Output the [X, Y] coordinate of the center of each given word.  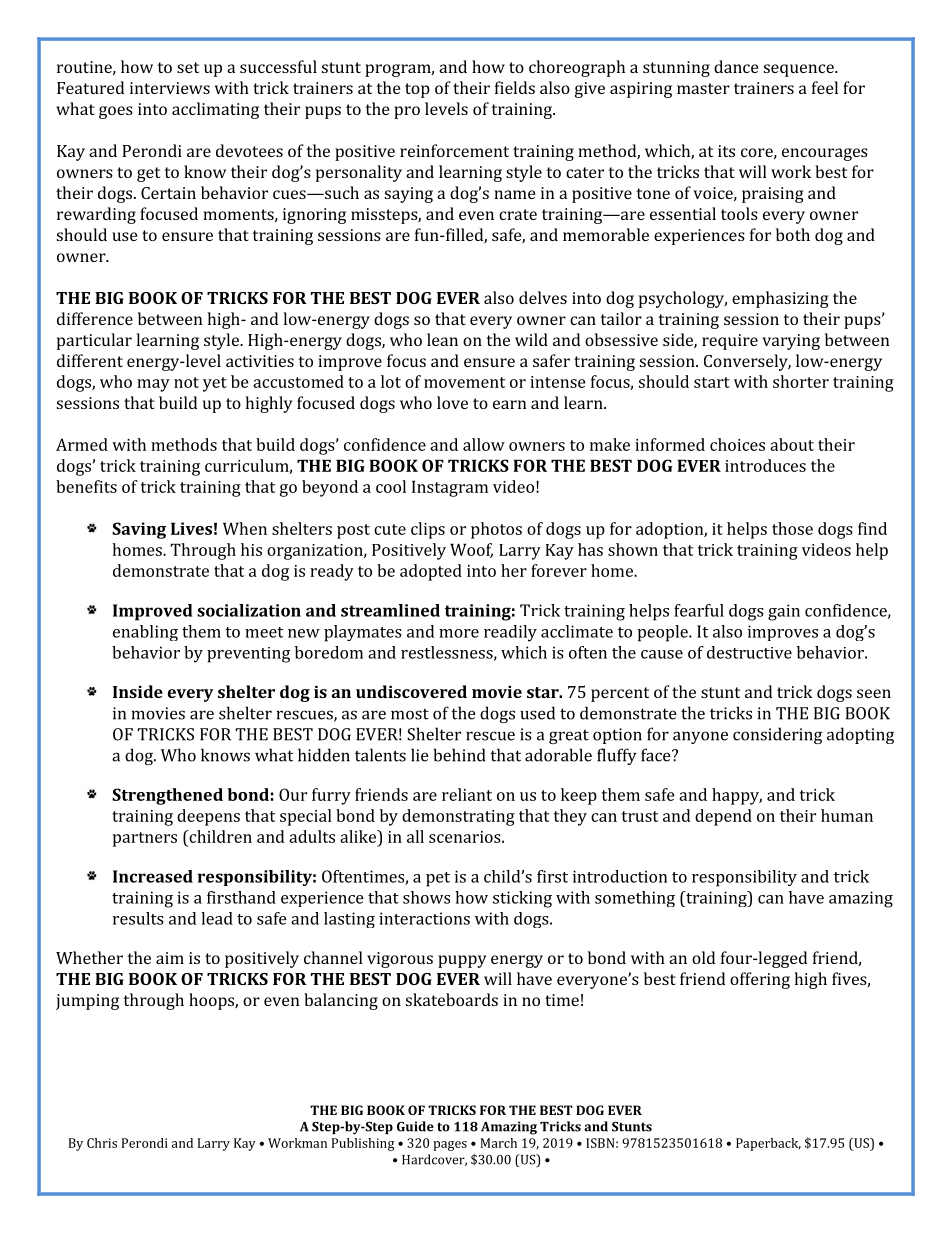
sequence [800, 70]
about [792, 444]
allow [484, 444]
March [498, 1143]
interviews [170, 88]
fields [515, 87]
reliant [467, 794]
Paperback [768, 1144]
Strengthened [167, 796]
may [153, 385]
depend [723, 817]
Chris [102, 1143]
